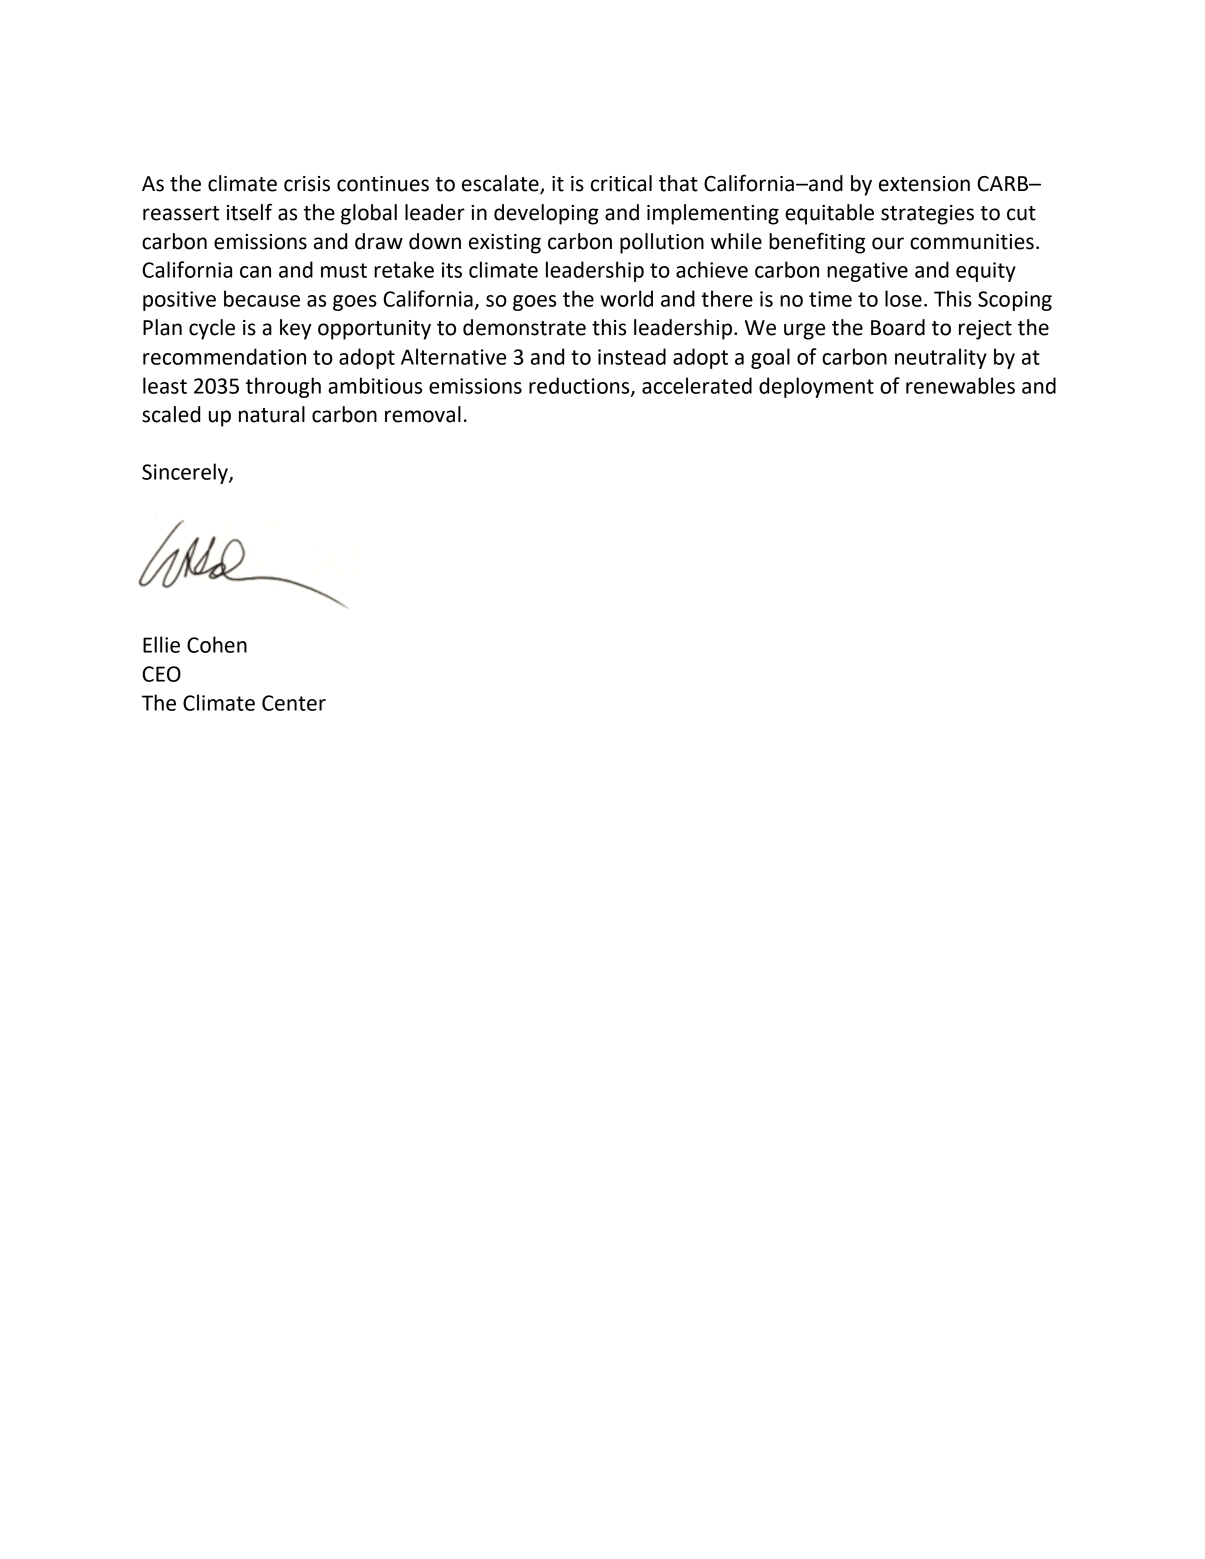  Describe the element at coordinates (294, 703) in the document. I see `Center` at that location.
